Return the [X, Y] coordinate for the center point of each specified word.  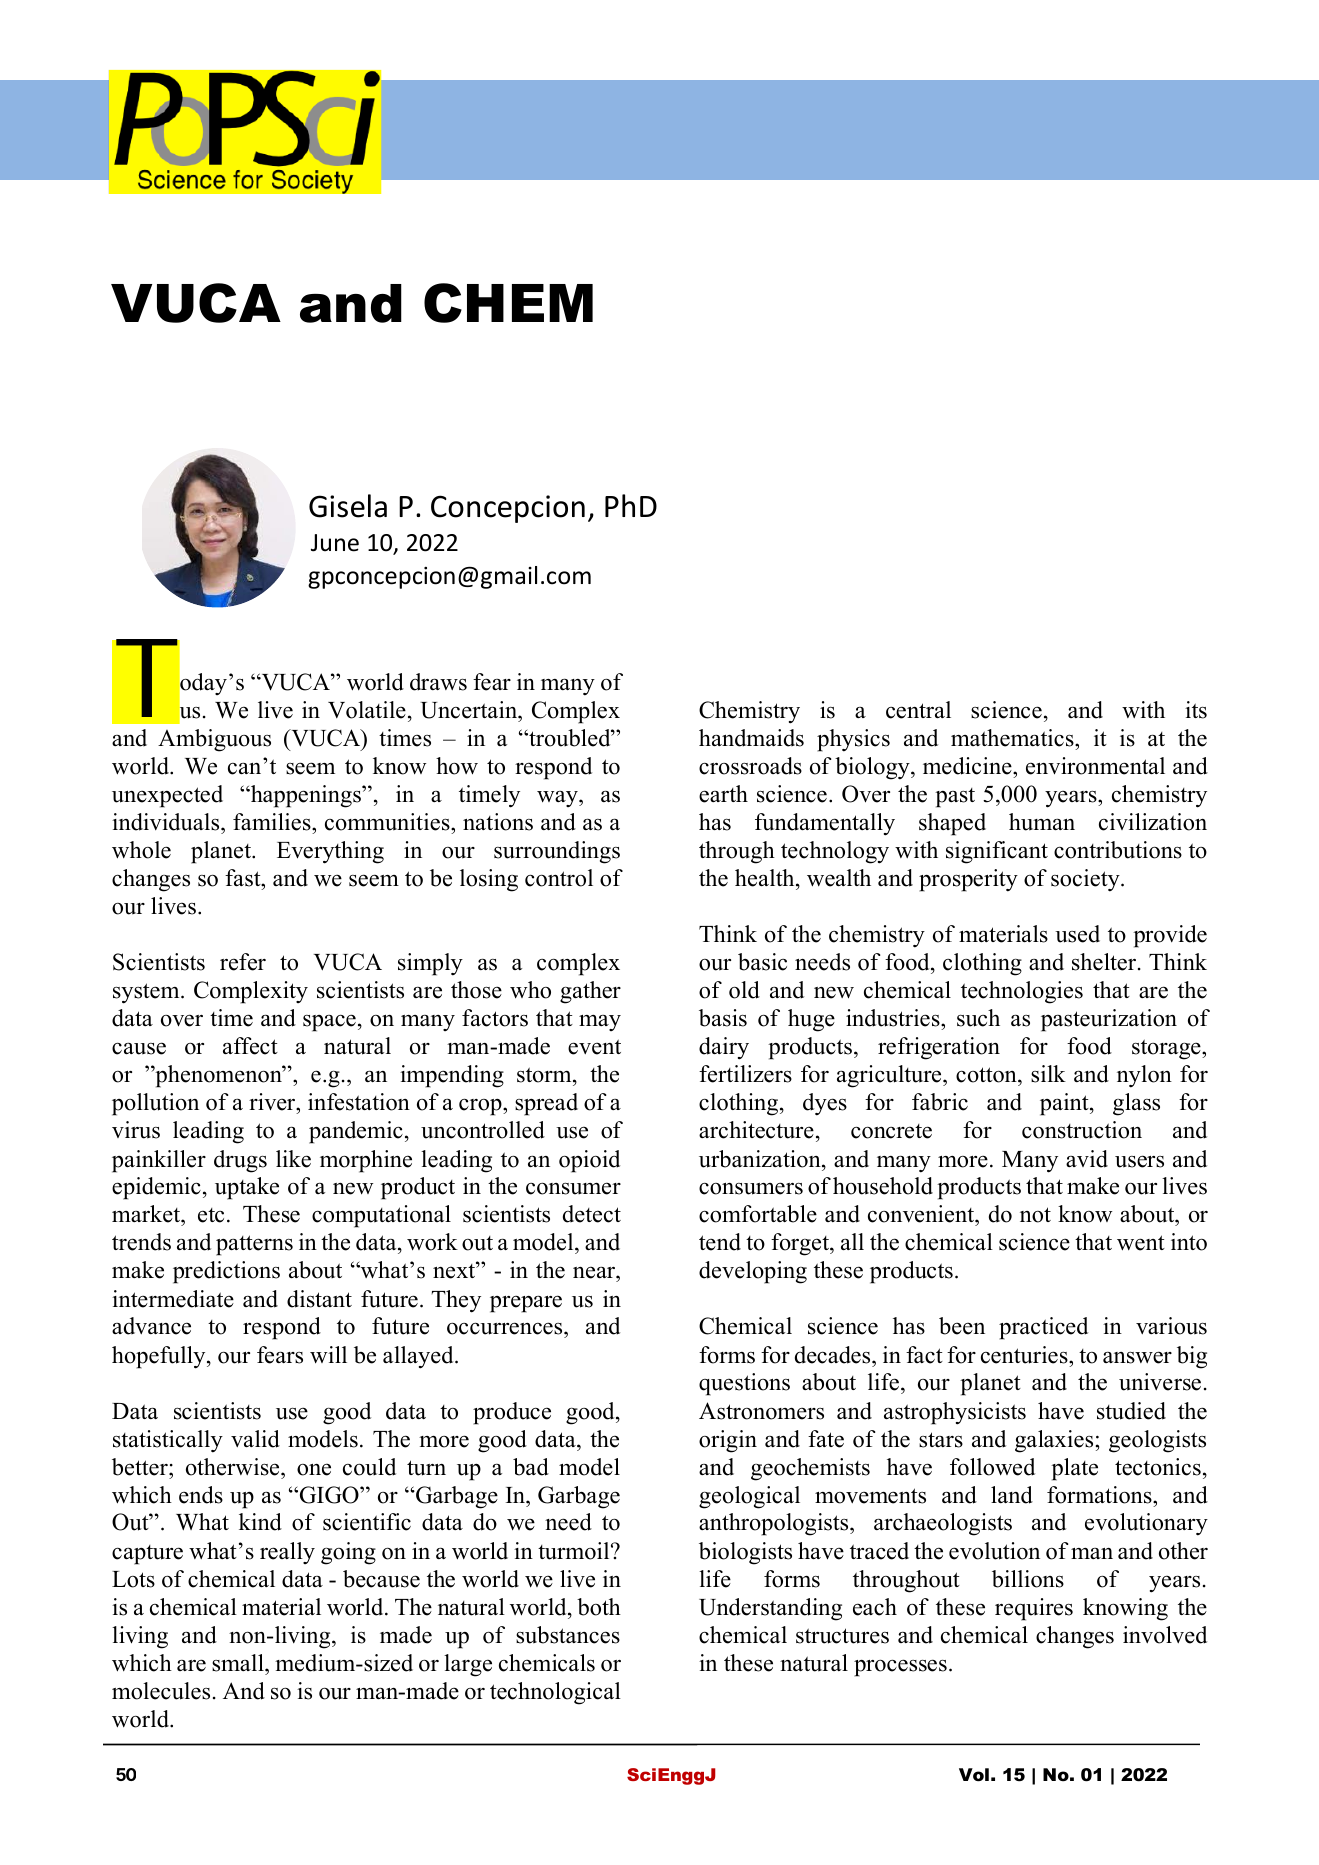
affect [250, 1046]
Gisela [348, 506]
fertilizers [745, 1074]
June [335, 543]
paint [1065, 1104]
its [1196, 710]
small [239, 1663]
